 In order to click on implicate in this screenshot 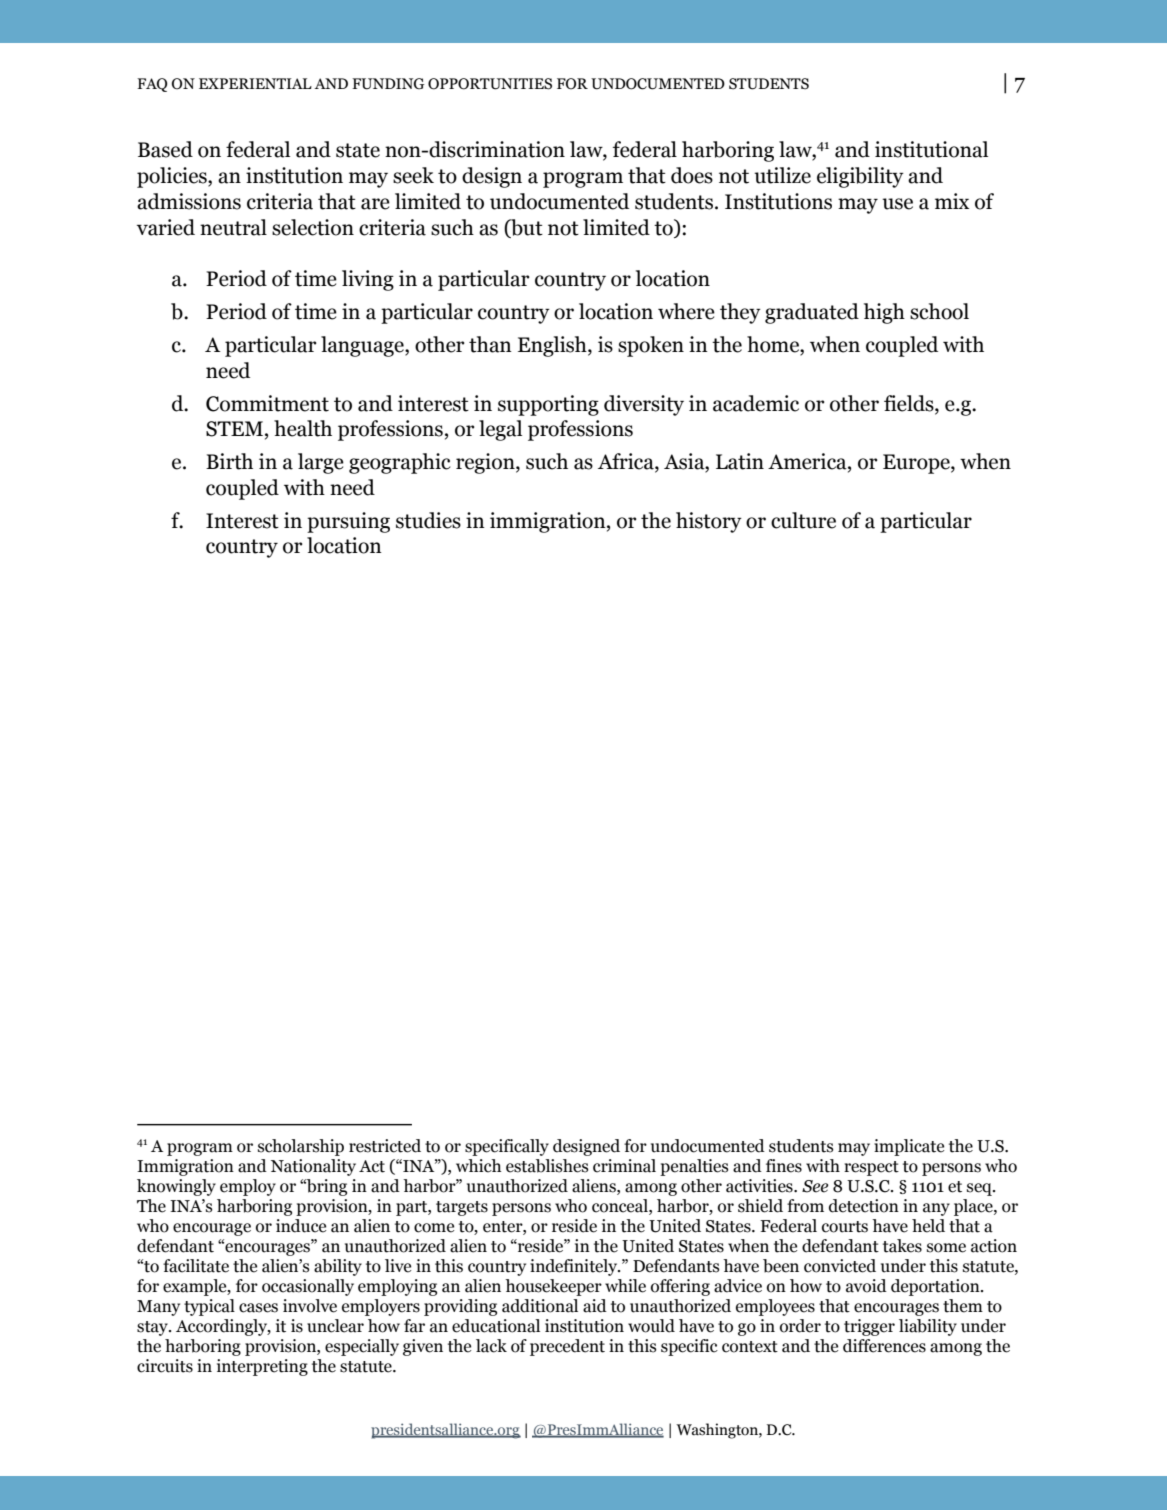, I will do `click(909, 1147)`.
